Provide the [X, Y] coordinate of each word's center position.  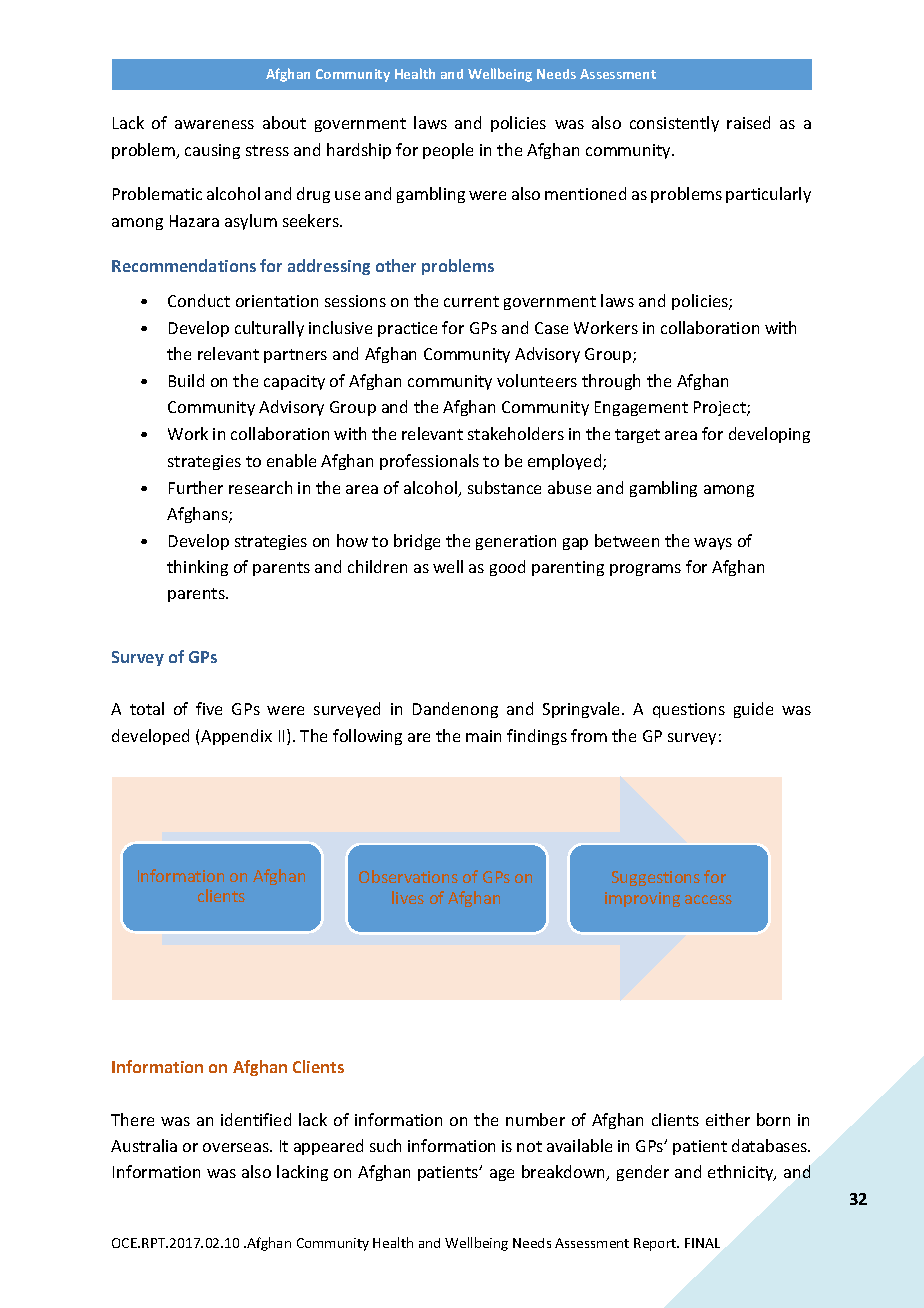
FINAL [702, 1243]
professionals [429, 462]
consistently [674, 124]
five [209, 708]
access [708, 899]
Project [721, 408]
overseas [237, 1147]
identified [256, 1119]
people [448, 151]
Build [186, 380]
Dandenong [455, 710]
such [385, 1145]
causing [212, 151]
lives [408, 897]
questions [689, 710]
